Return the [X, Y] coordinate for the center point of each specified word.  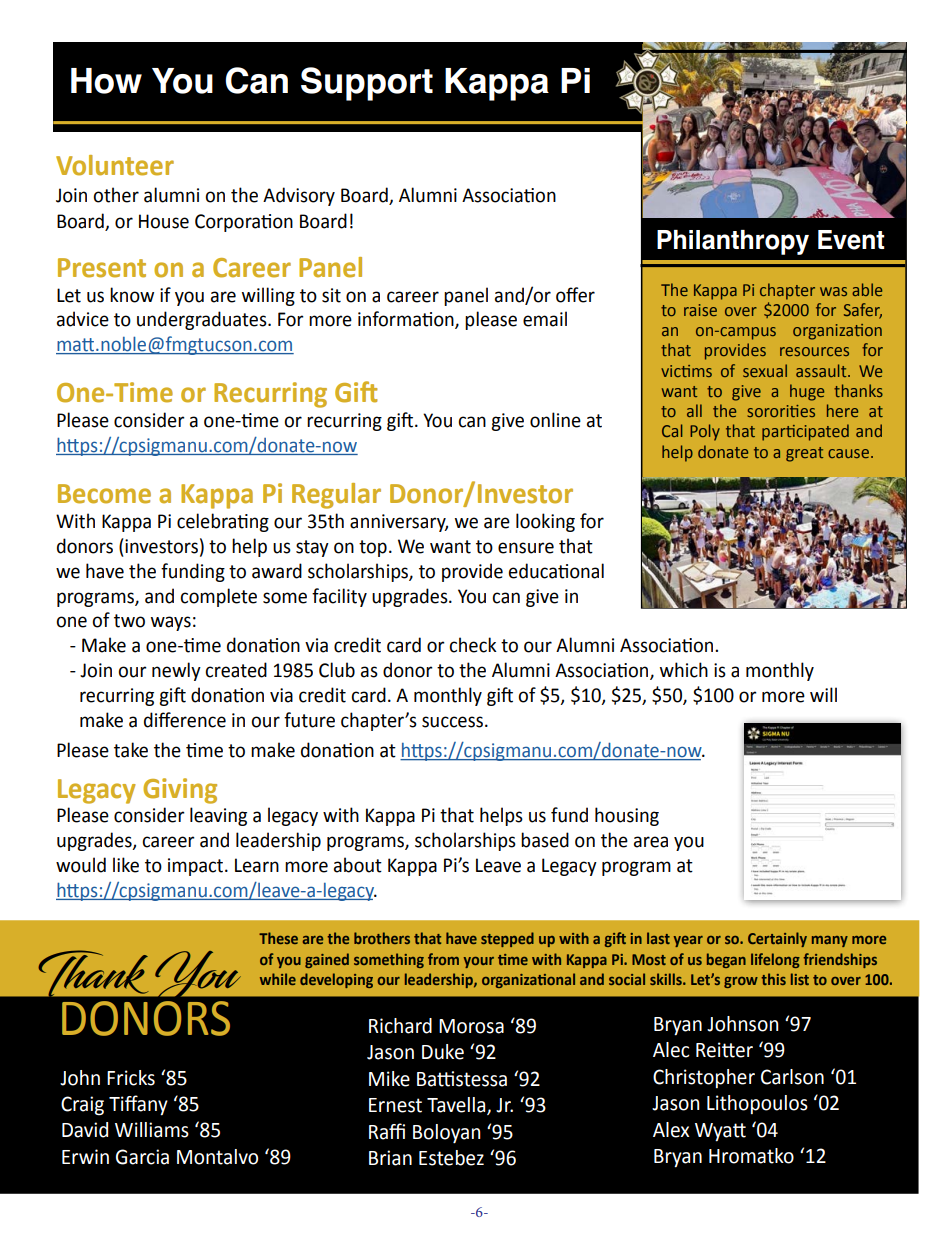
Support [367, 84]
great [804, 454]
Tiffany [138, 1105]
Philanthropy [733, 242]
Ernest [395, 1105]
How [106, 81]
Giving [180, 791]
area [651, 842]
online [555, 420]
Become [104, 494]
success [452, 722]
